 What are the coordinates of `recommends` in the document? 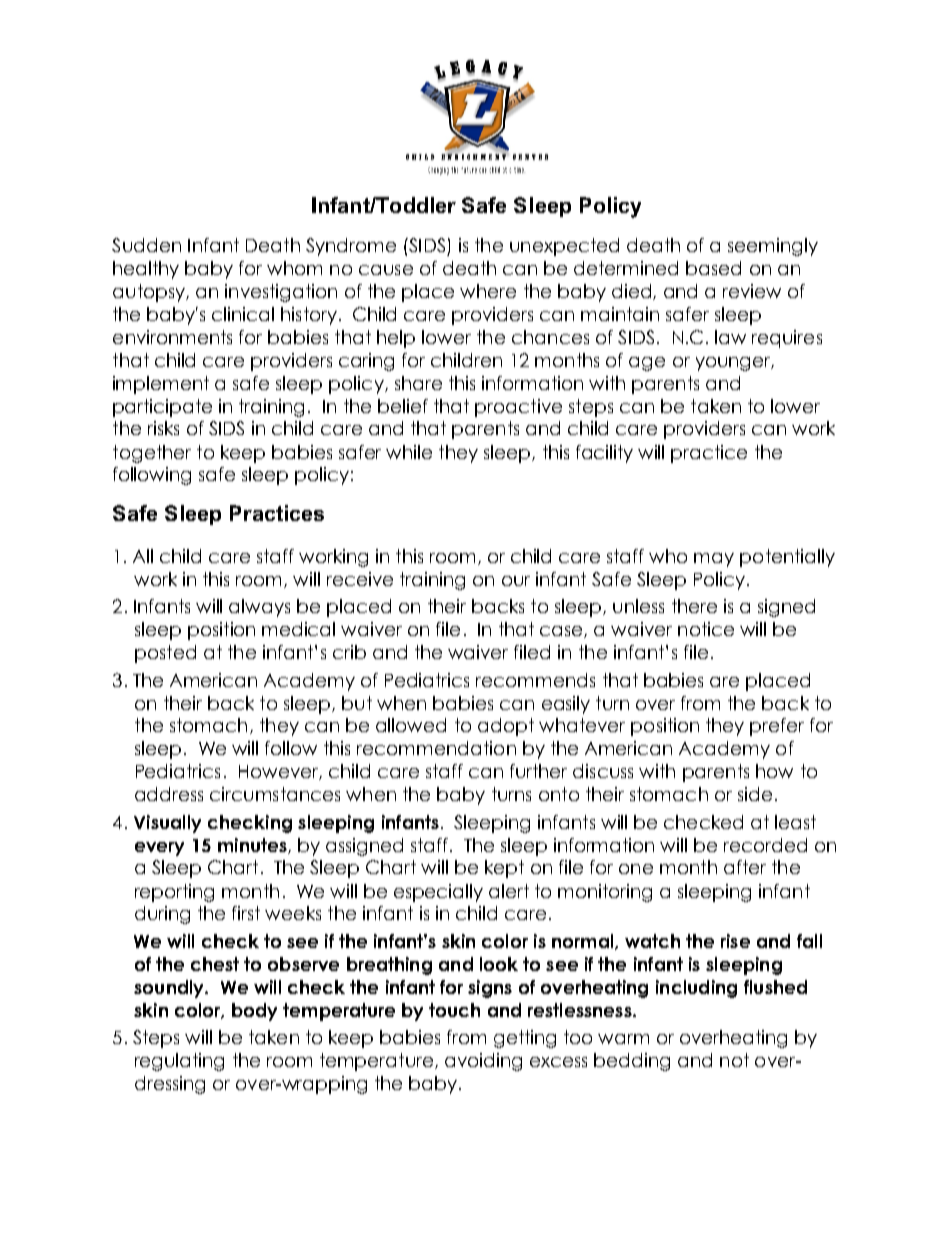 It's located at (535, 680).
